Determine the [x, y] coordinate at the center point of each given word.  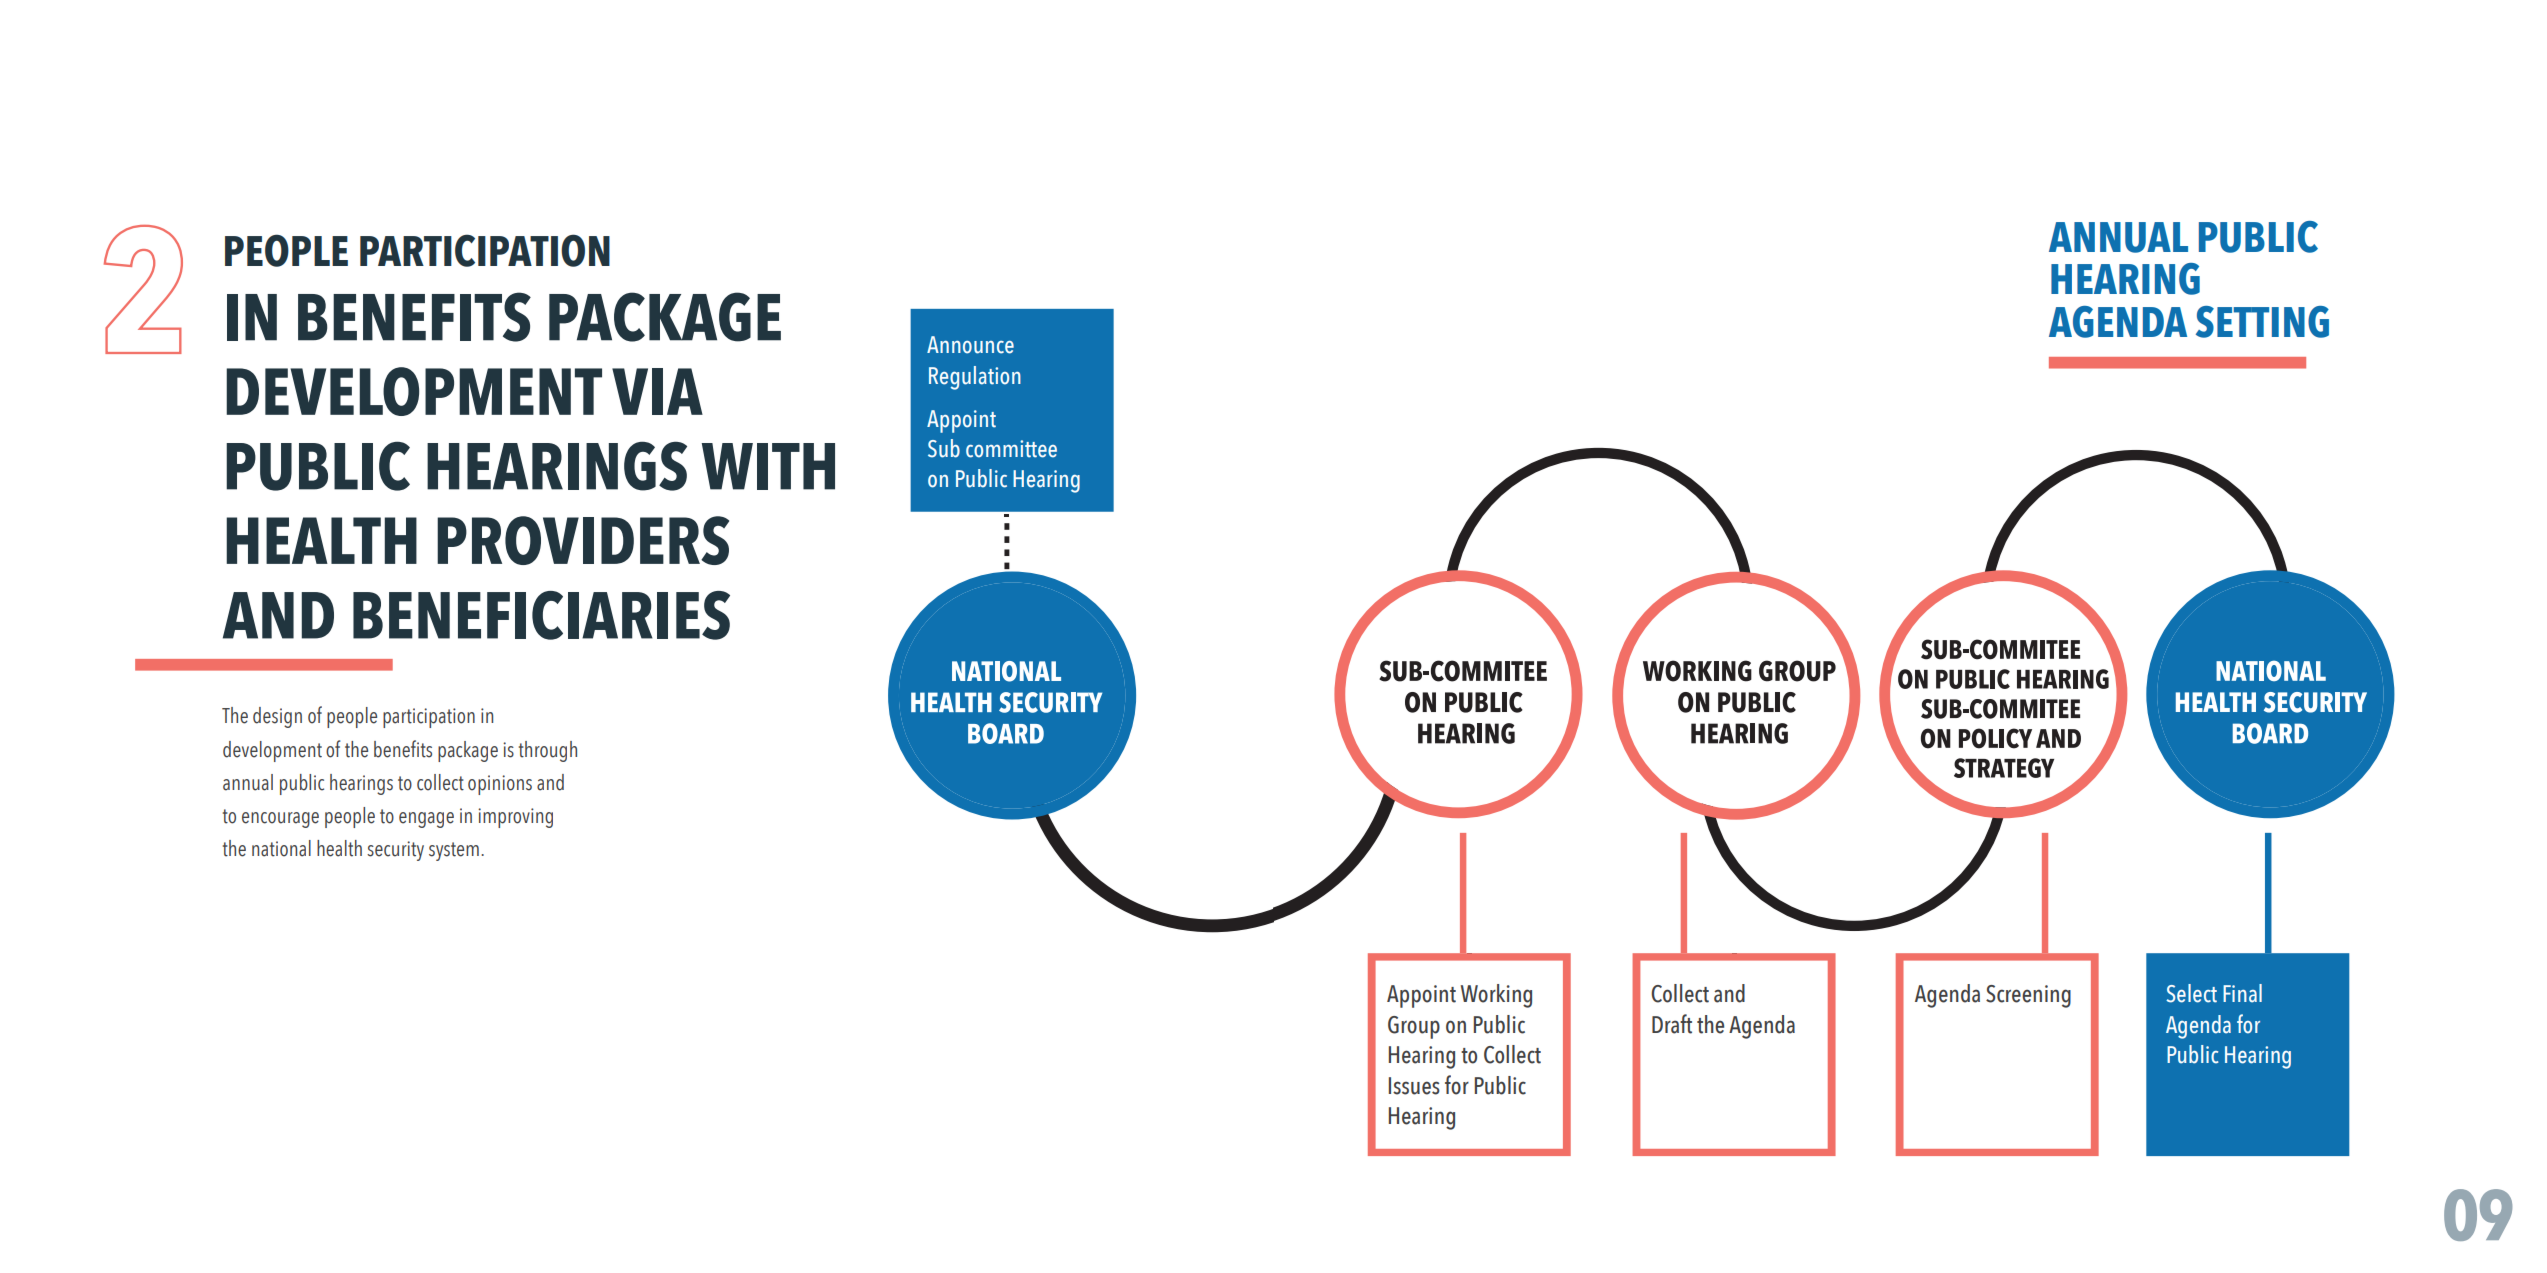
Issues [1414, 1086]
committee [1011, 449]
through [548, 751]
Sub [944, 448]
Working [1496, 996]
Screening [2028, 996]
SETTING [2262, 322]
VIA [657, 391]
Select [2191, 993]
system [454, 851]
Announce [970, 345]
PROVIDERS [583, 540]
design [277, 717]
